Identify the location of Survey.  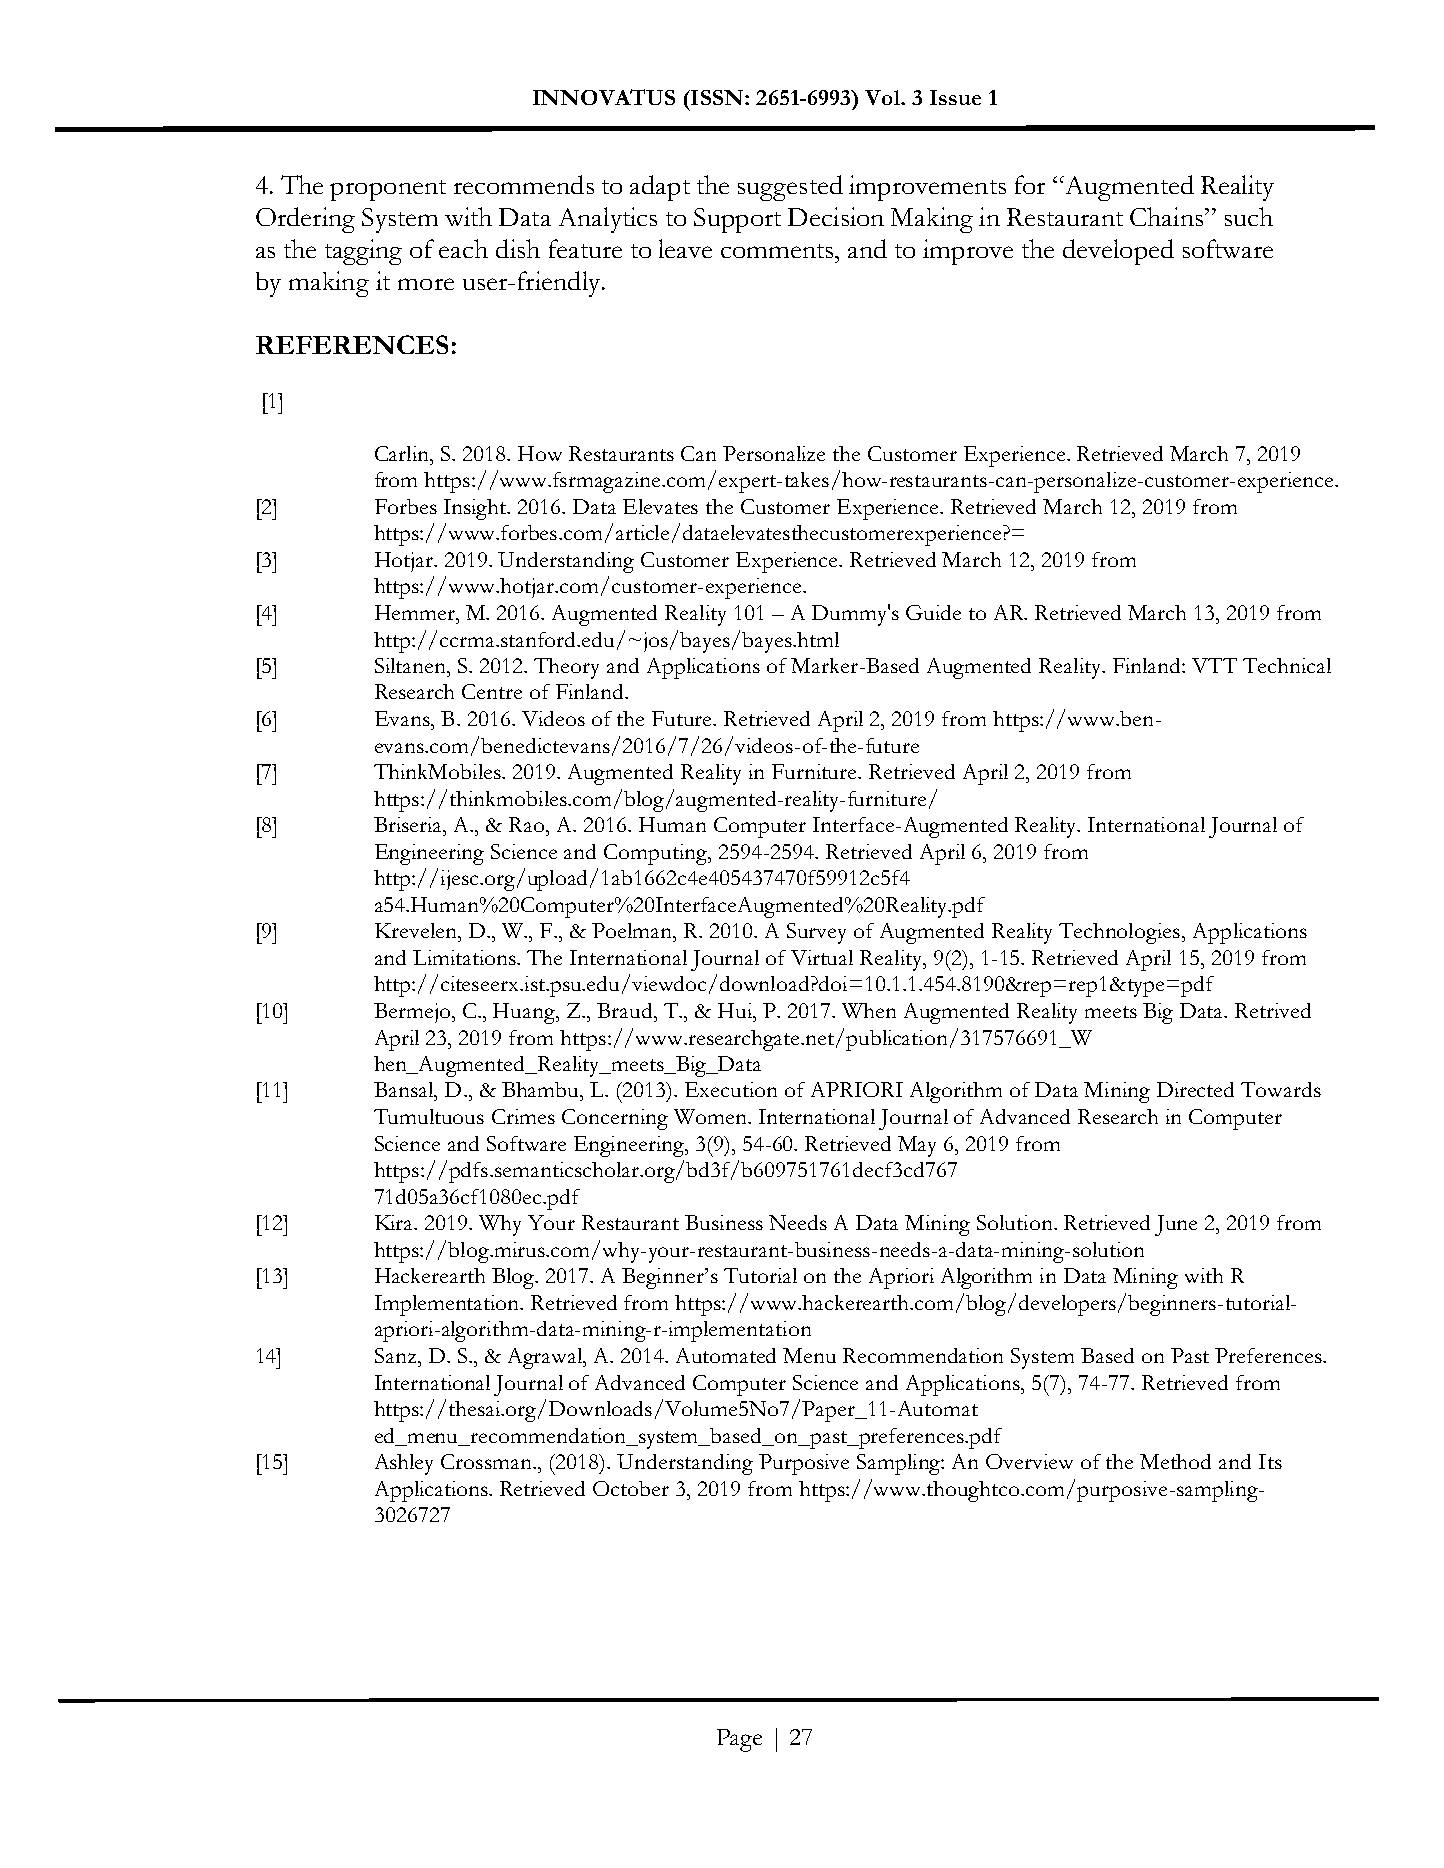
(816, 933).
